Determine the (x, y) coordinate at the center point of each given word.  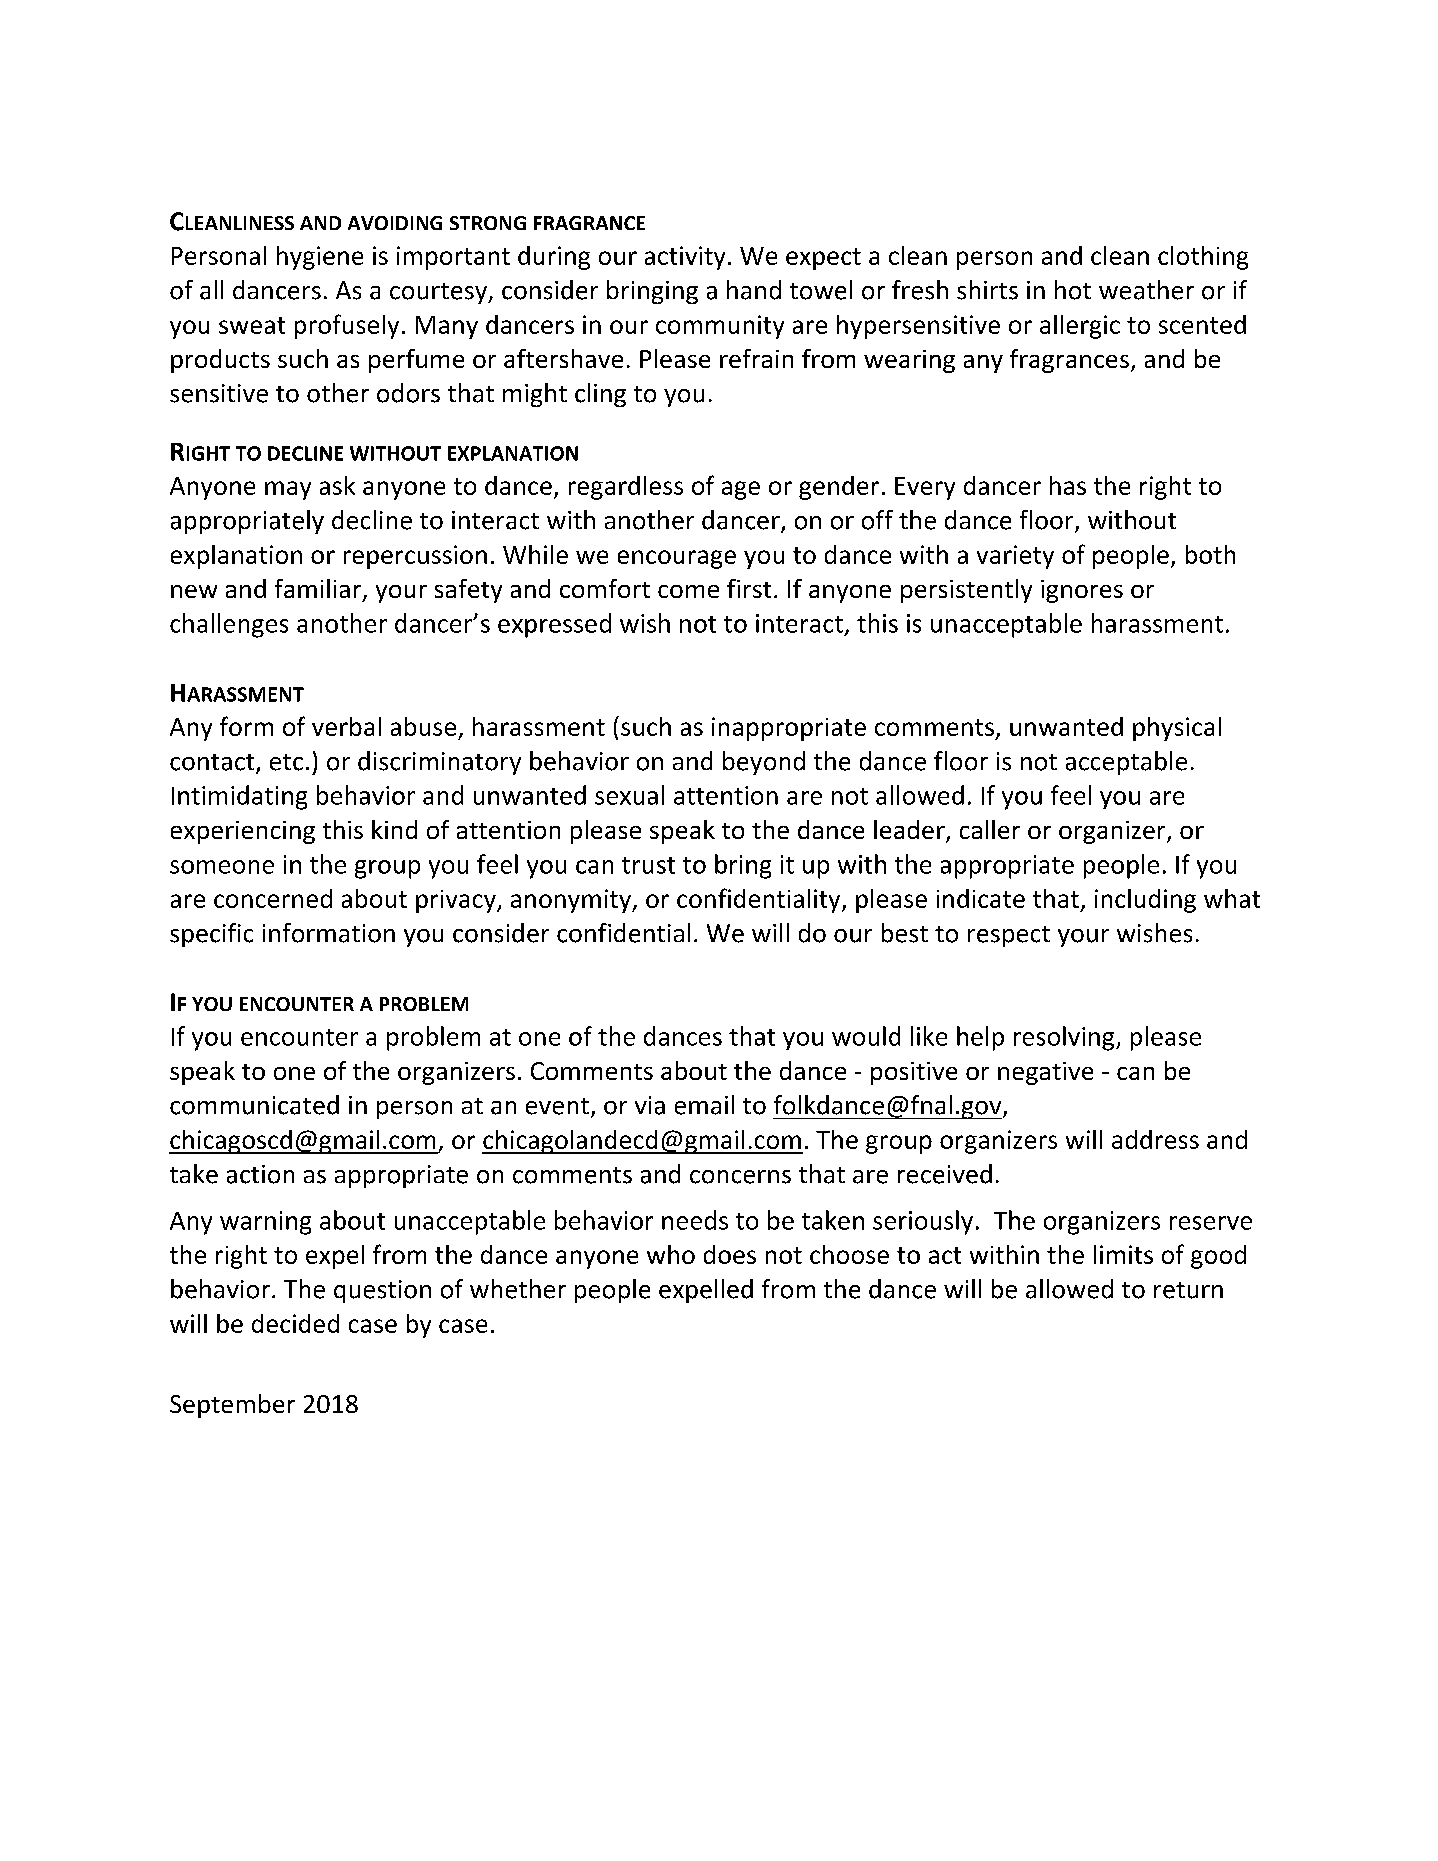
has (1068, 485)
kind (394, 829)
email (704, 1105)
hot (1073, 290)
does (730, 1254)
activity (685, 258)
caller (990, 829)
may (288, 490)
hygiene (320, 258)
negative (1045, 1073)
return (1188, 1290)
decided (295, 1323)
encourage (677, 559)
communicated (254, 1105)
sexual (629, 795)
